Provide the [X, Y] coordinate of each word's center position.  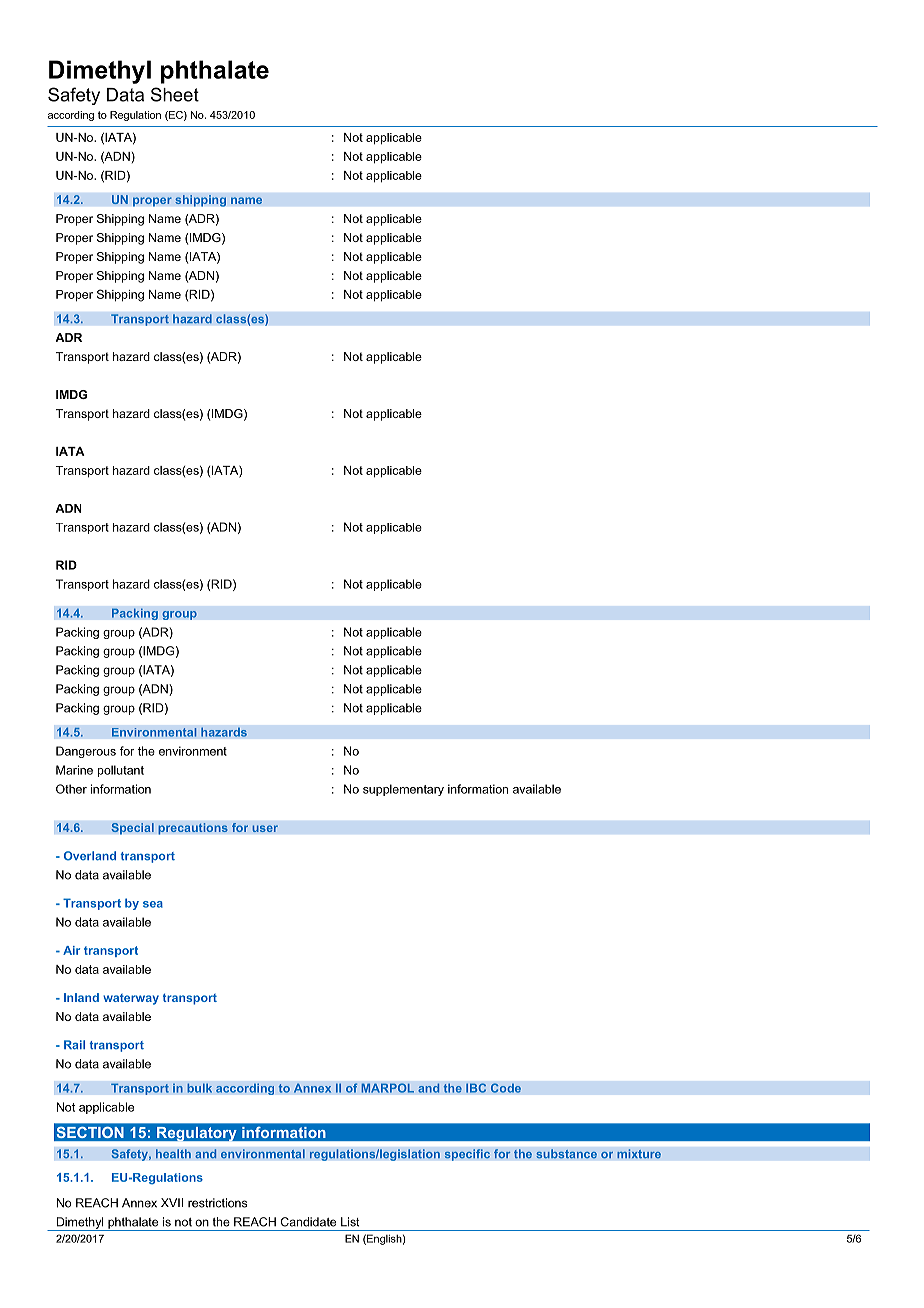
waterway [131, 999]
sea [153, 904]
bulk [199, 1088]
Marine [74, 770]
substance [566, 1154]
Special [132, 829]
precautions [193, 829]
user [265, 828]
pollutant [121, 771]
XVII [172, 1202]
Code [505, 1088]
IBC [476, 1088]
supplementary [403, 790]
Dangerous [86, 752]
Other [71, 789]
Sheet [175, 94]
